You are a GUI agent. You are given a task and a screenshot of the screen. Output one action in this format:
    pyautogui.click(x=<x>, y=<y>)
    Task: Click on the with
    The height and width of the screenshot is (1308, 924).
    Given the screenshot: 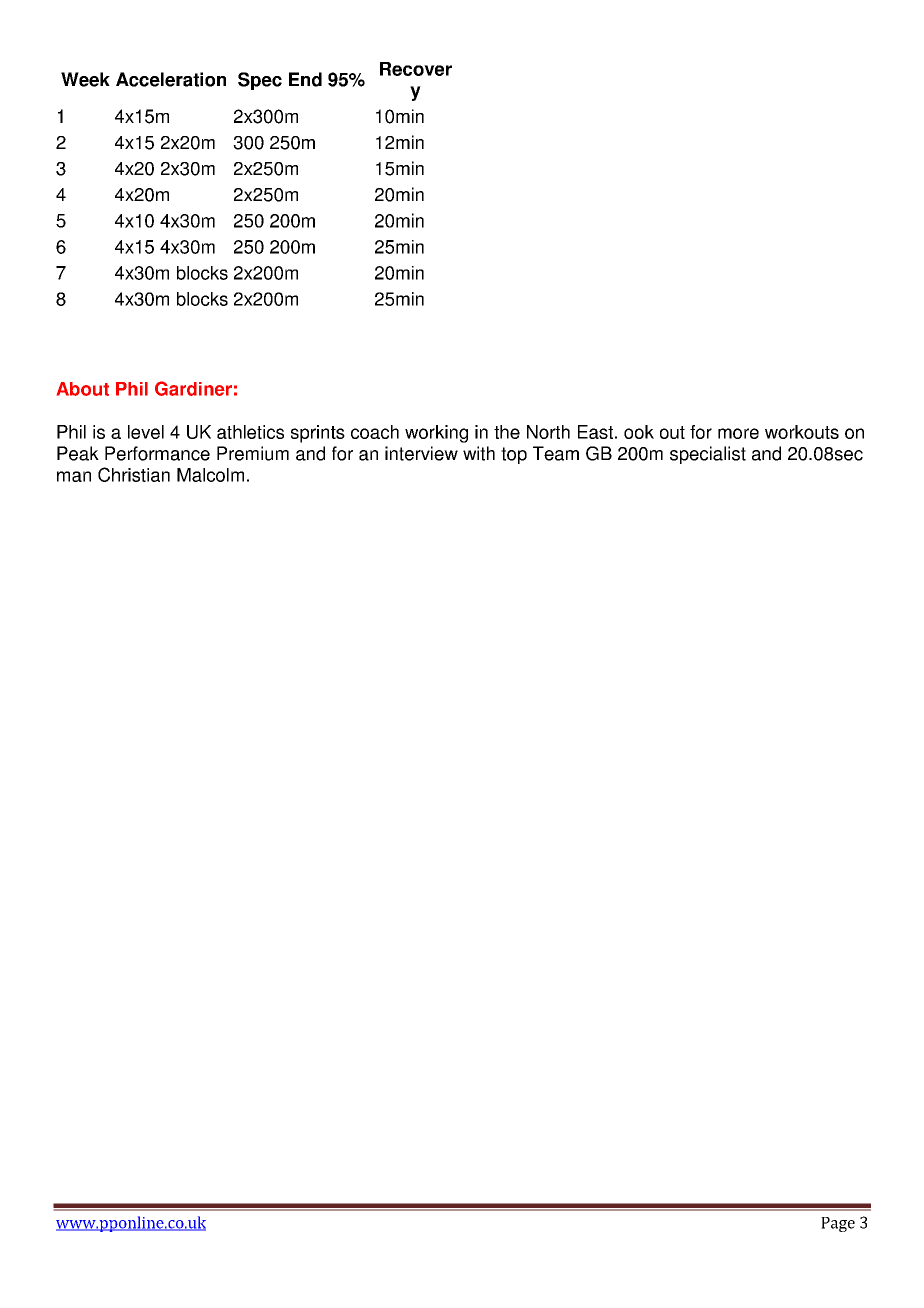 What is the action you would take?
    pyautogui.click(x=479, y=453)
